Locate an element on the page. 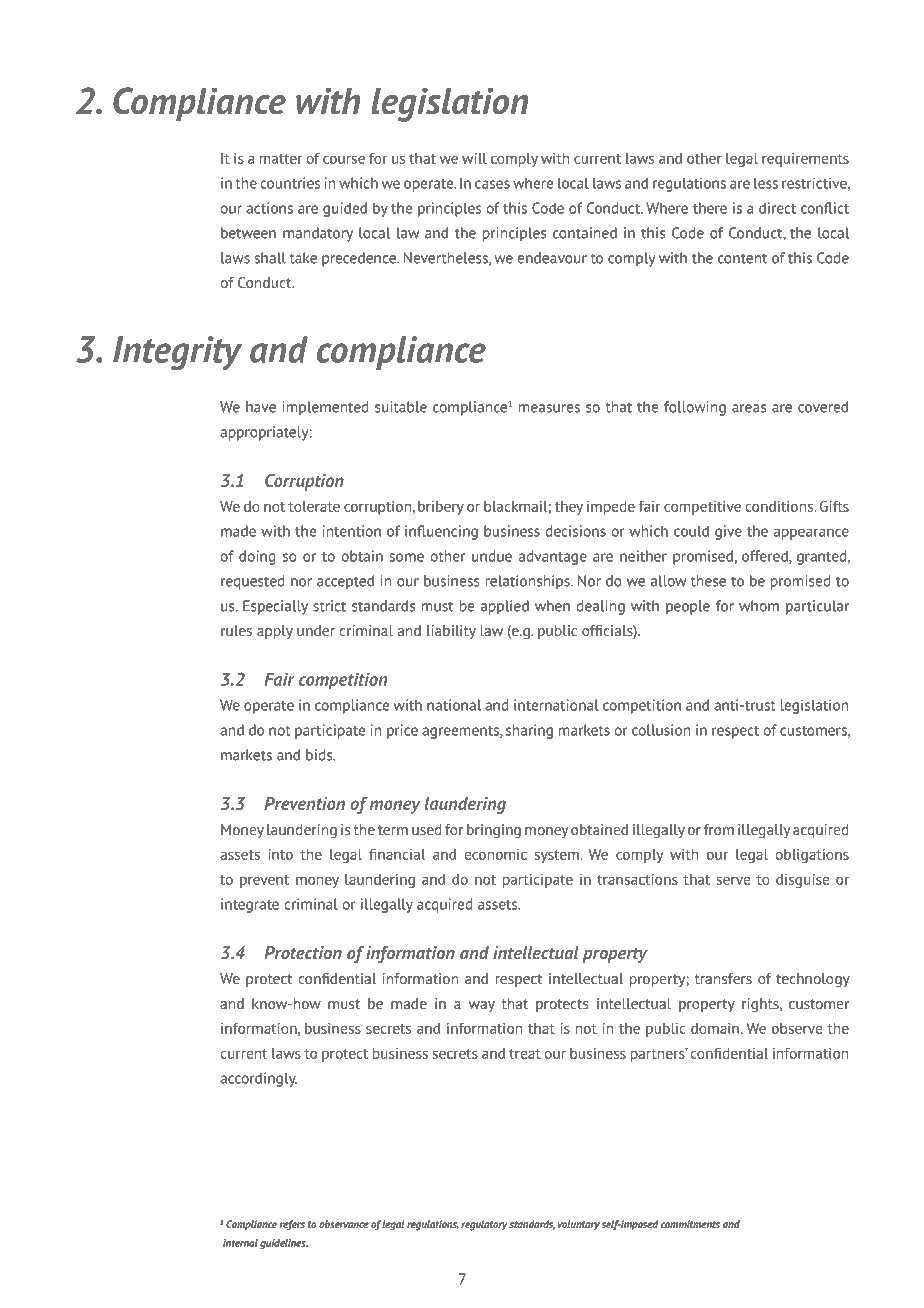 The width and height of the document is (924, 1308). apply is located at coordinates (275, 632).
